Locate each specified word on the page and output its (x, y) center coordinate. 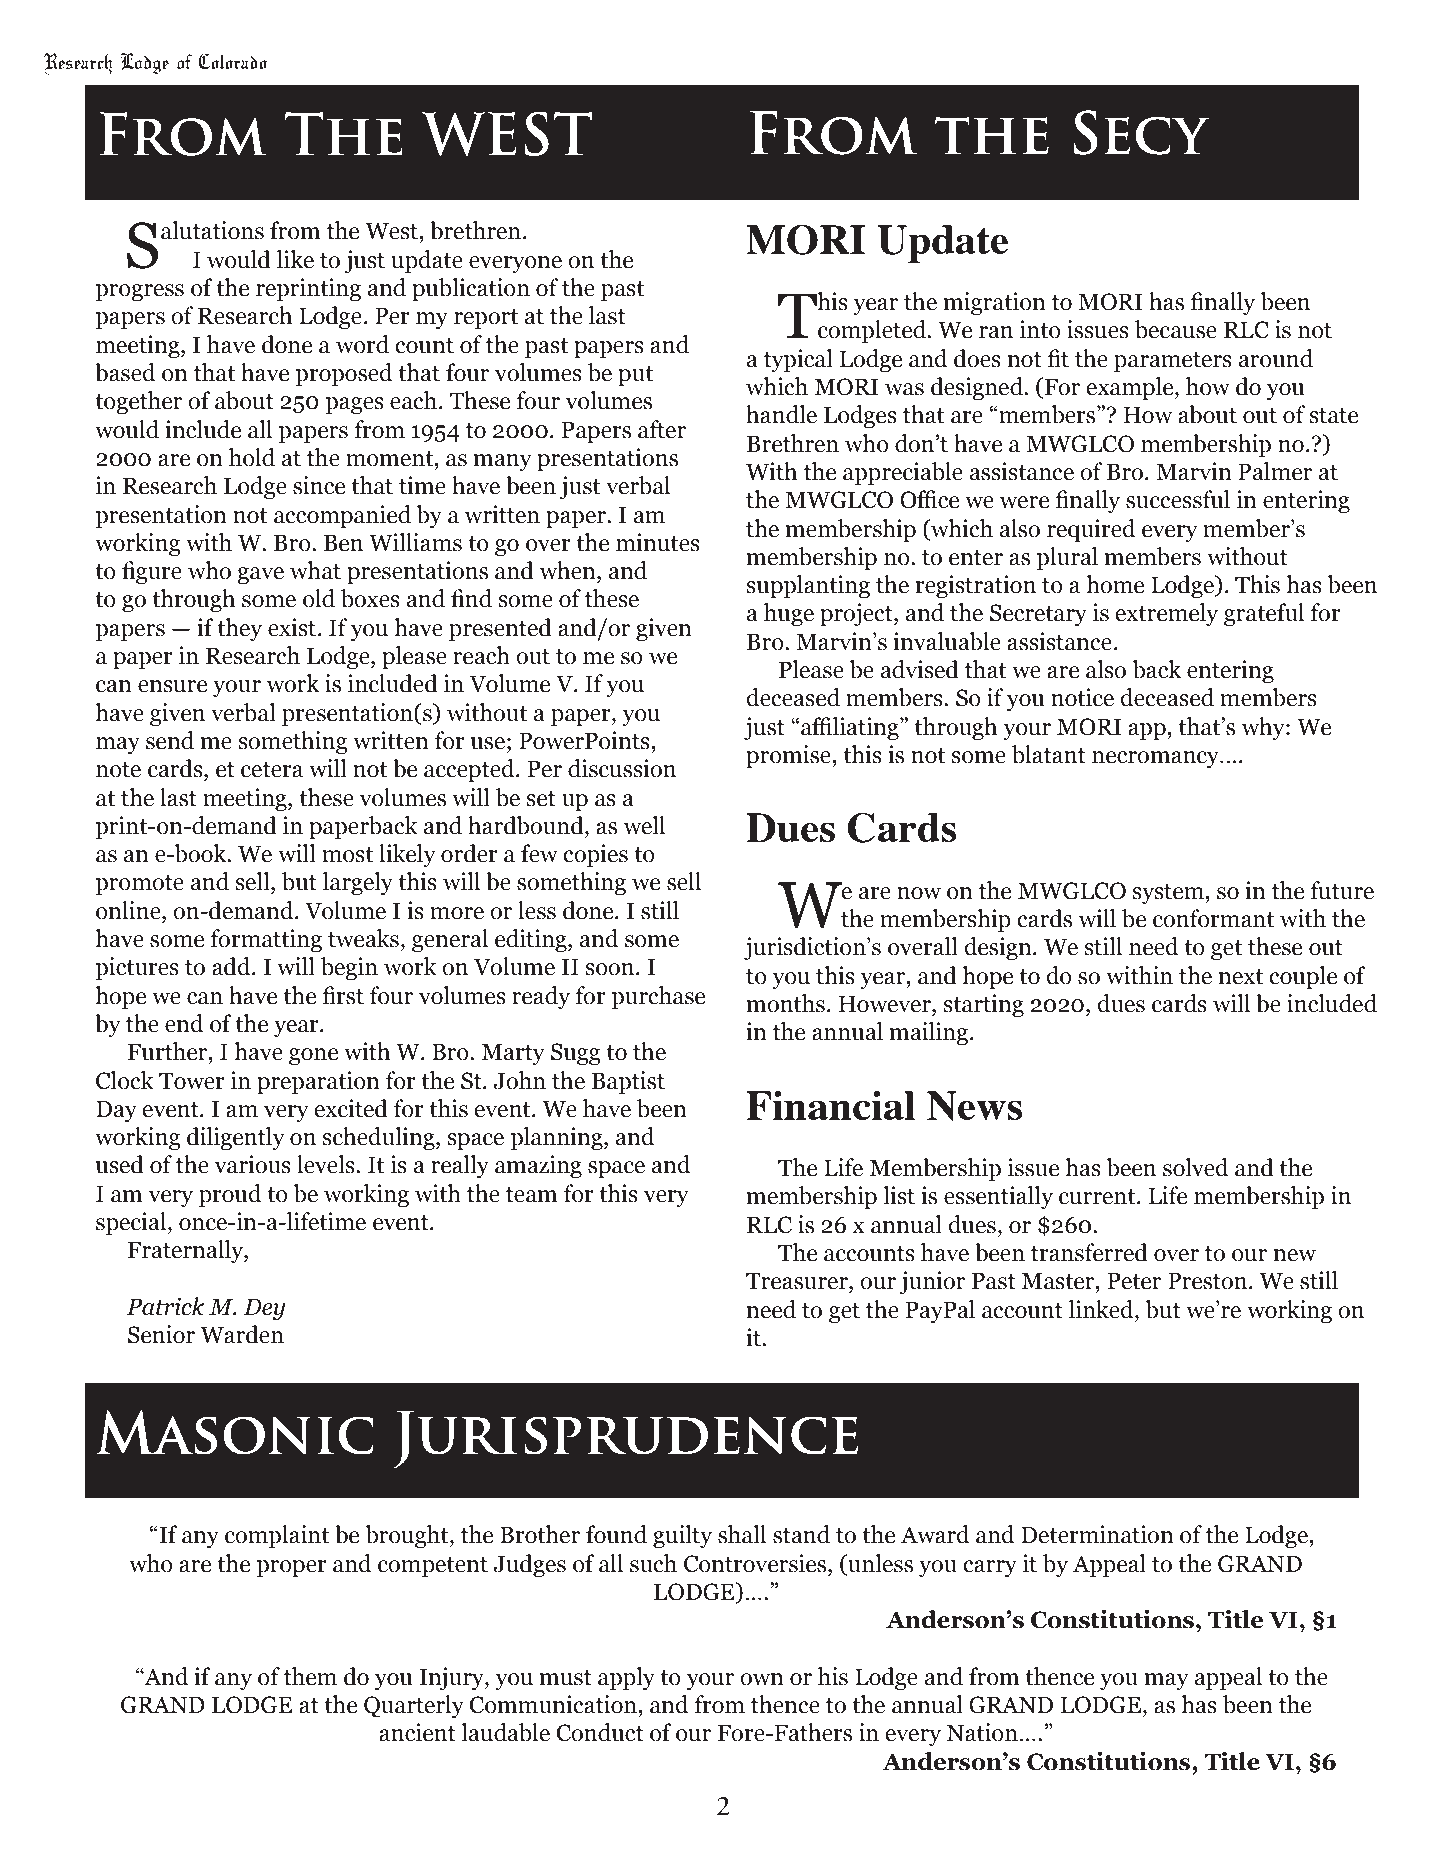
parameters (1173, 362)
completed (873, 331)
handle (781, 414)
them (310, 1676)
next (1241, 977)
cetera (272, 770)
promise (789, 756)
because (1176, 329)
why (1264, 728)
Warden (242, 1334)
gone (313, 1056)
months (786, 1003)
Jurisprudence (626, 1440)
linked (1102, 1309)
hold (252, 457)
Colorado (232, 61)
